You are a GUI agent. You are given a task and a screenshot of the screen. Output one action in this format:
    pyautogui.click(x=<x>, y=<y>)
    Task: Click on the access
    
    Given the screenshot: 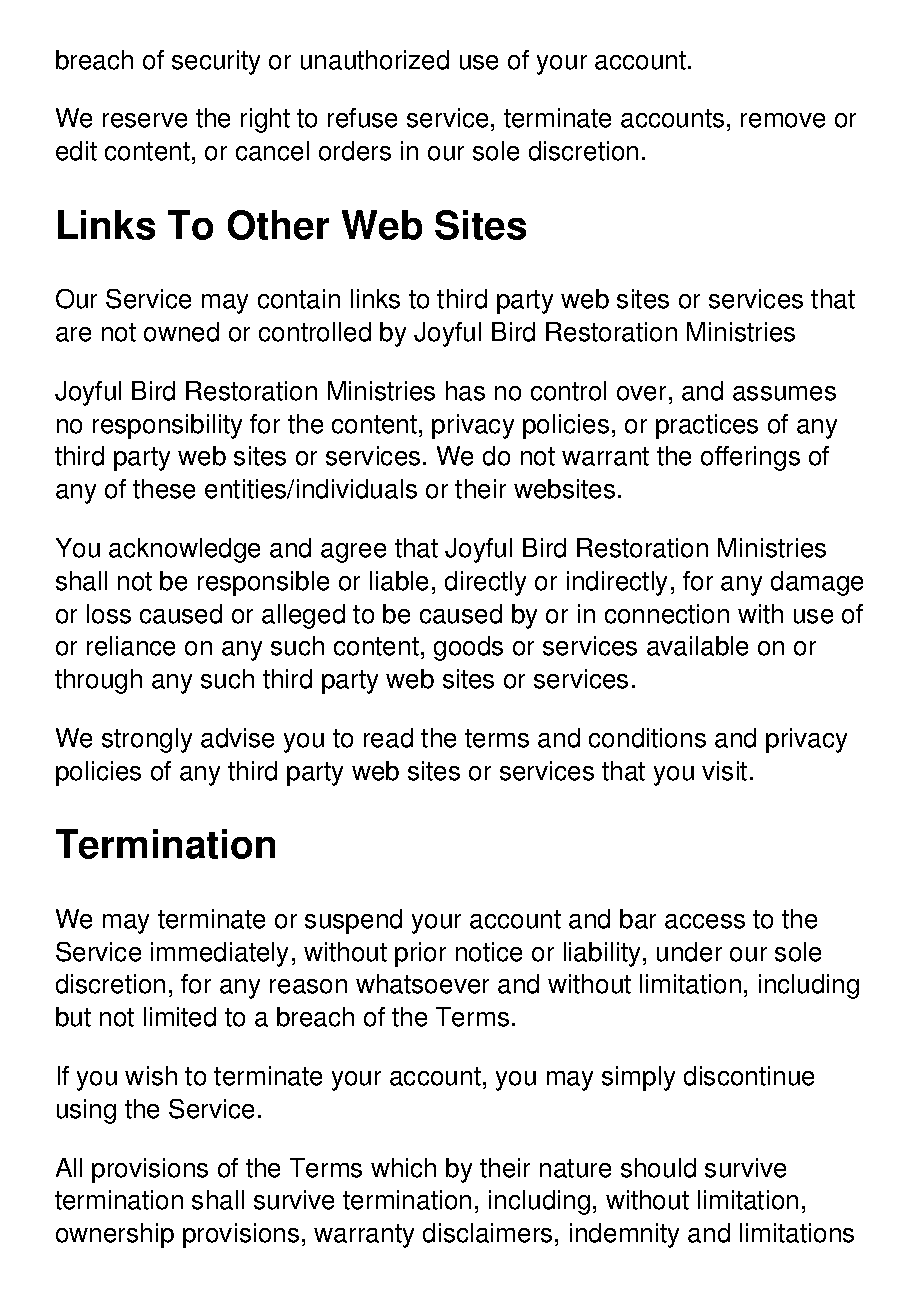 What is the action you would take?
    pyautogui.click(x=705, y=921)
